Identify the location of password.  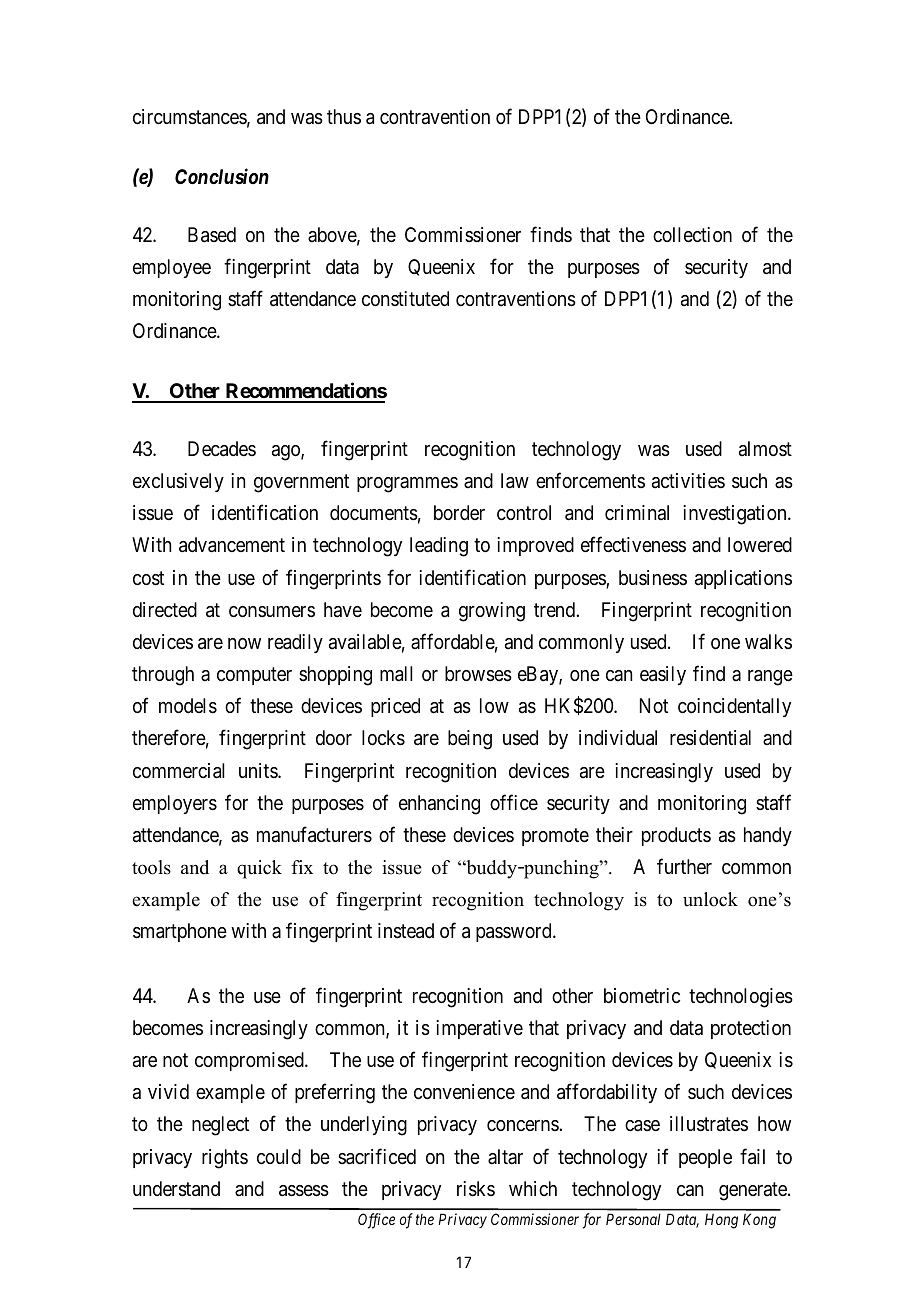
(515, 932).
